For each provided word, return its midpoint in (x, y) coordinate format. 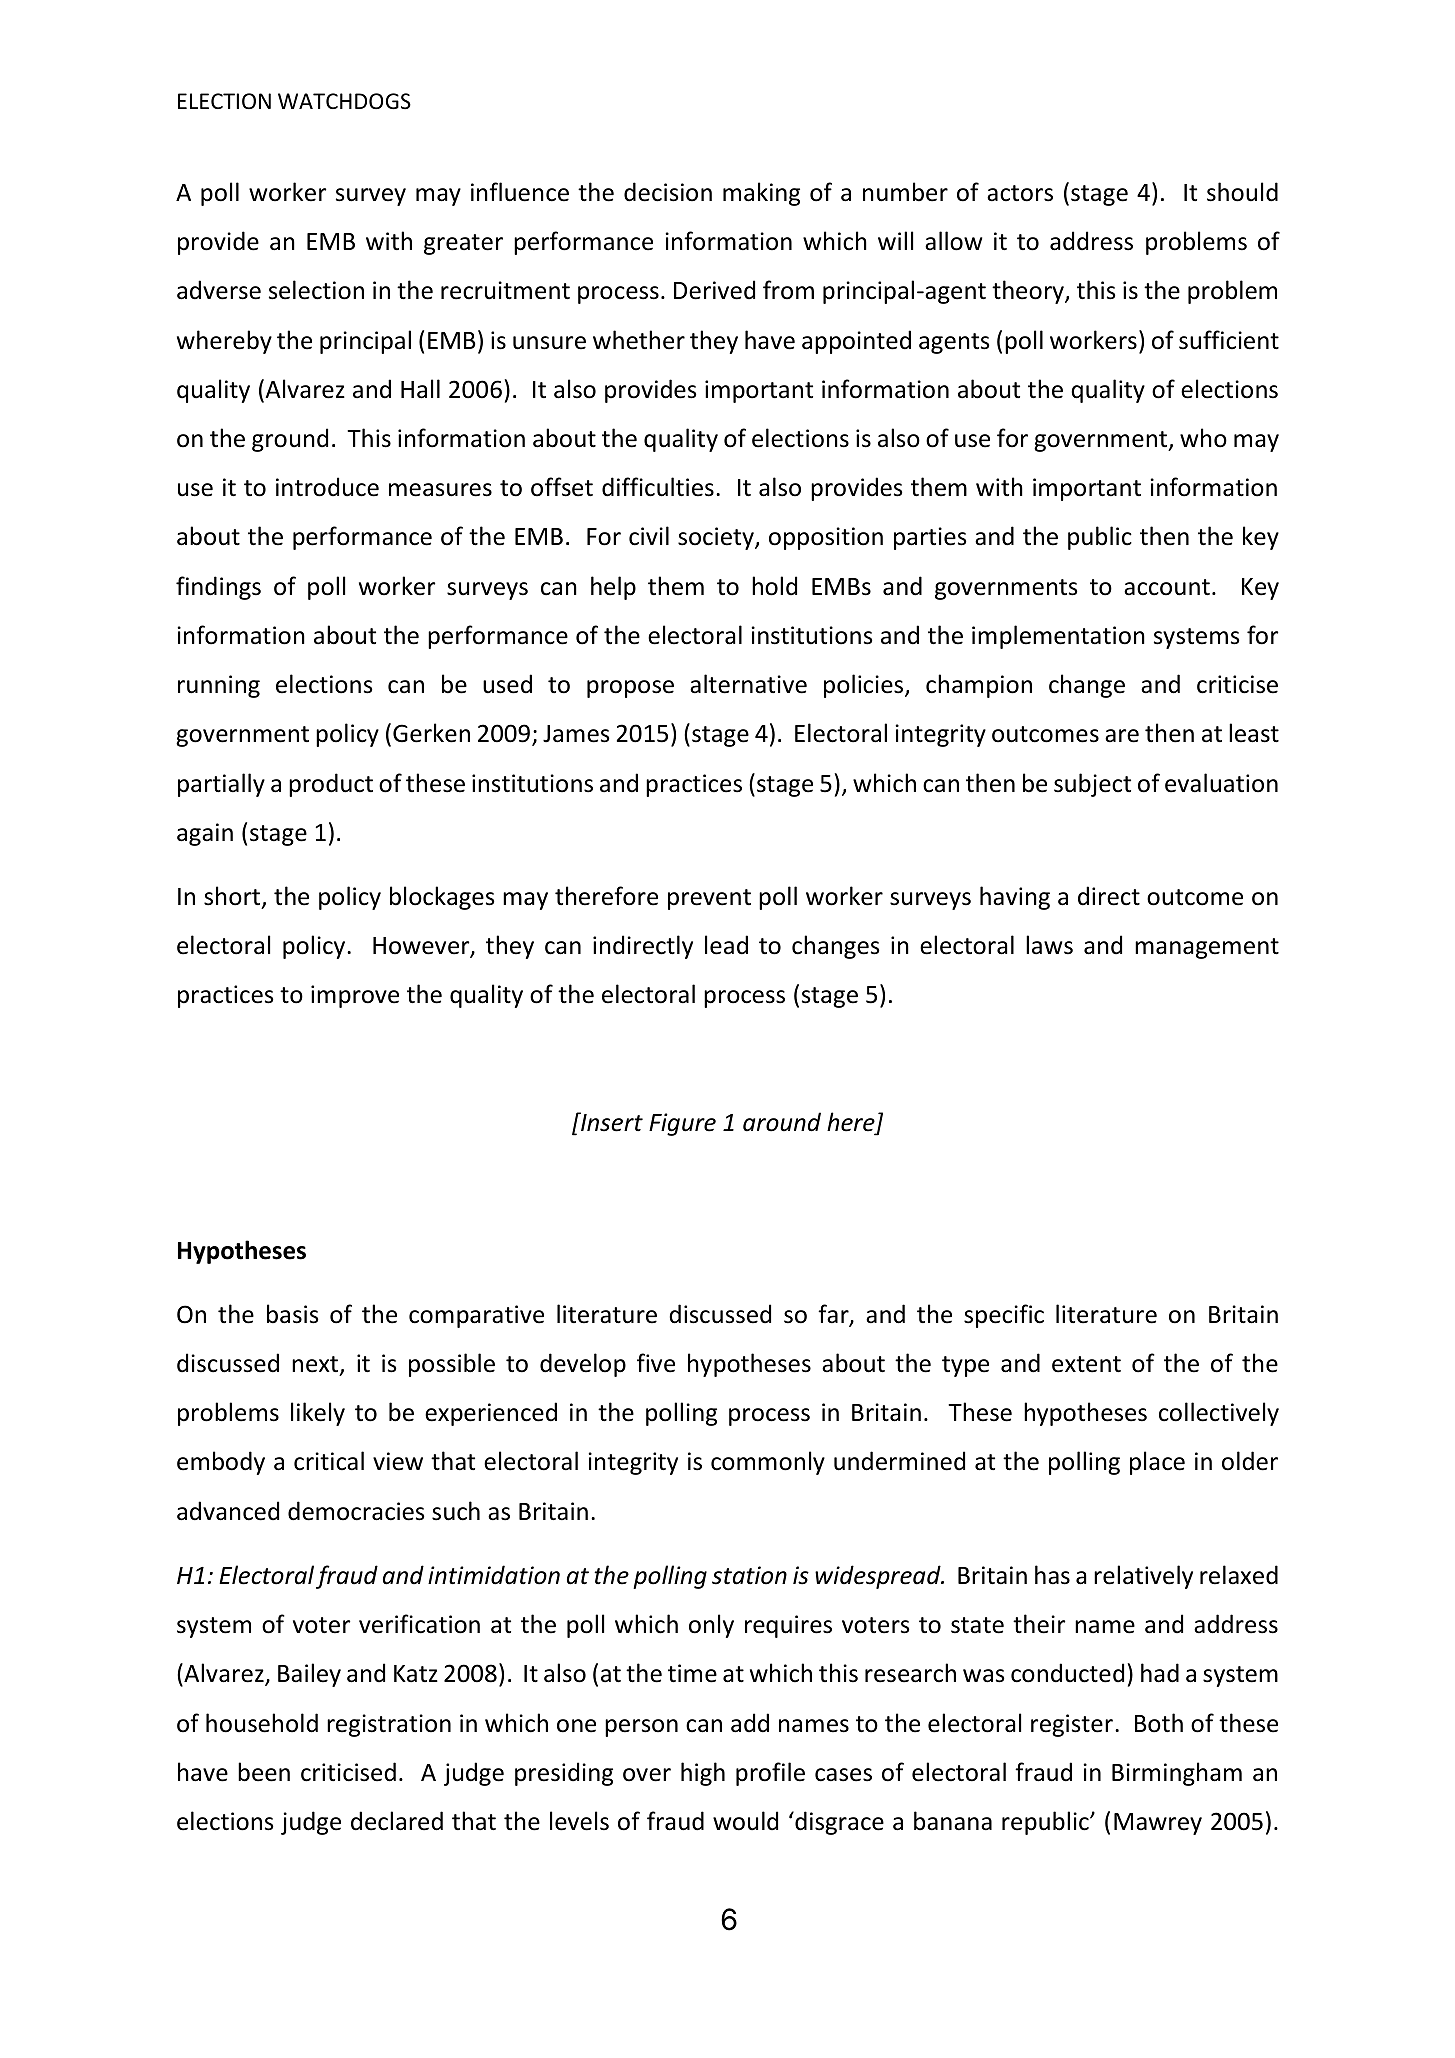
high (703, 1774)
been (264, 1772)
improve (355, 996)
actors (1020, 193)
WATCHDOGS (344, 101)
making (761, 194)
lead (726, 945)
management (1207, 948)
